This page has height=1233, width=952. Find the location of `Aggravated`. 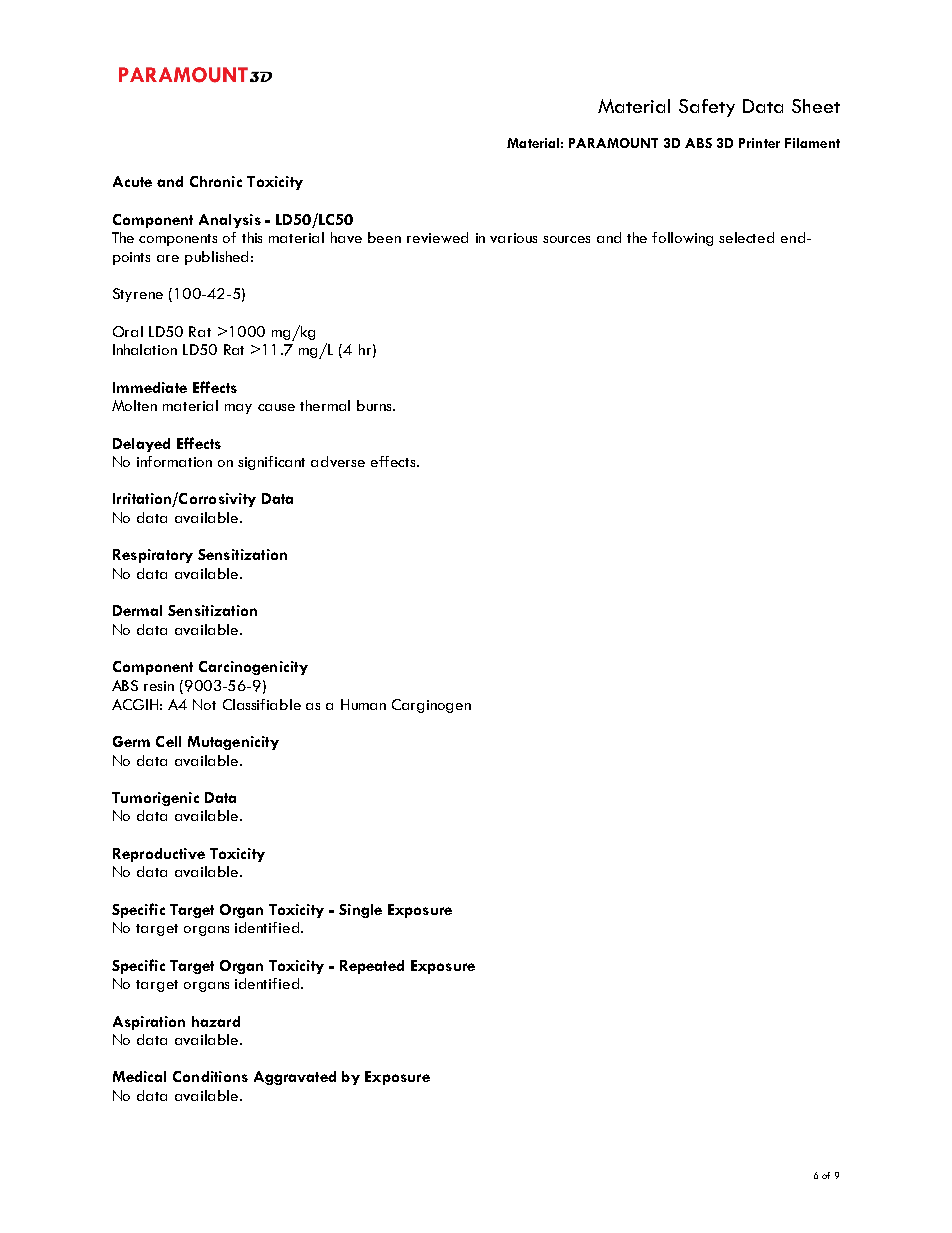

Aggravated is located at coordinates (295, 1078).
